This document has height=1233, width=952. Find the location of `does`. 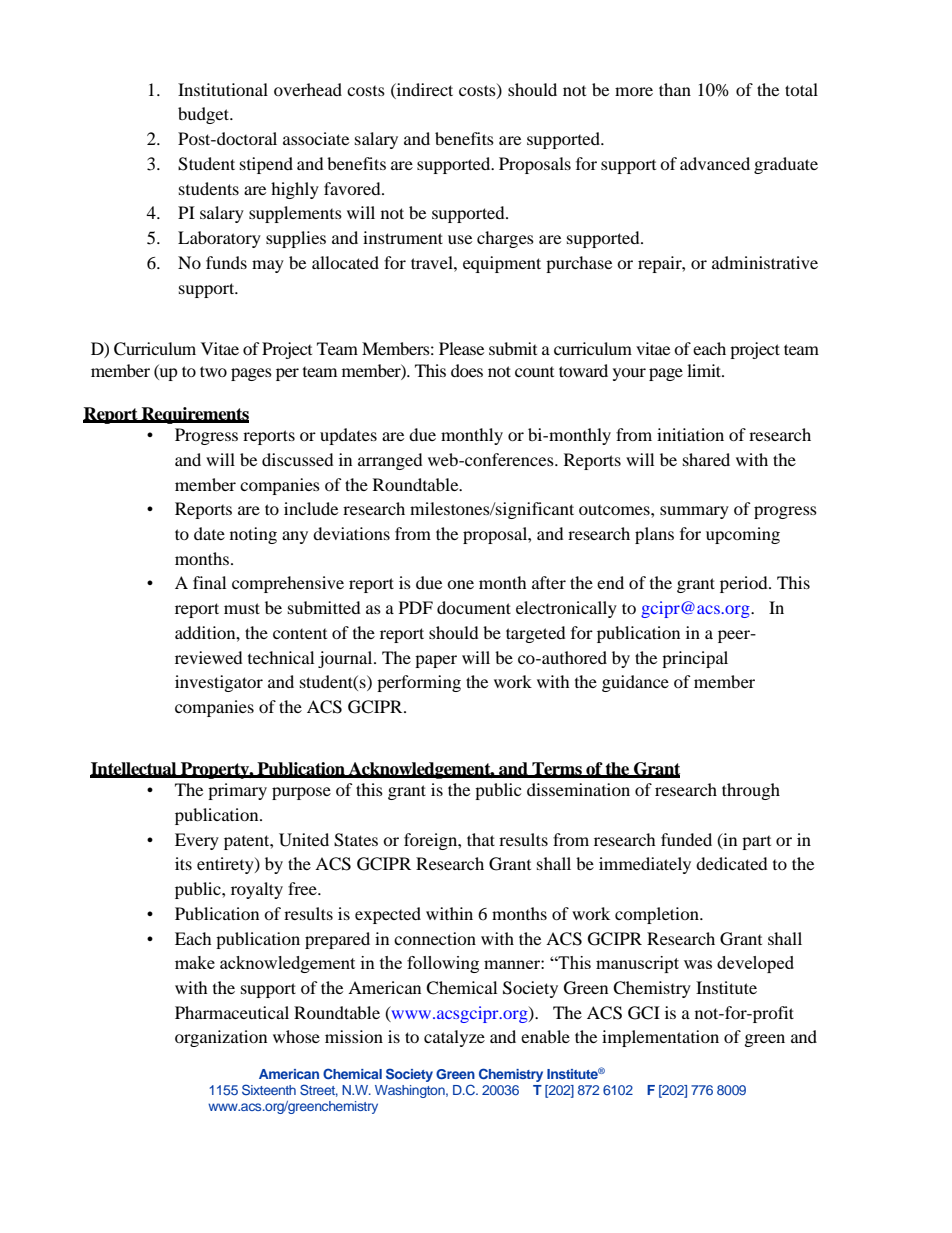

does is located at coordinates (467, 370).
